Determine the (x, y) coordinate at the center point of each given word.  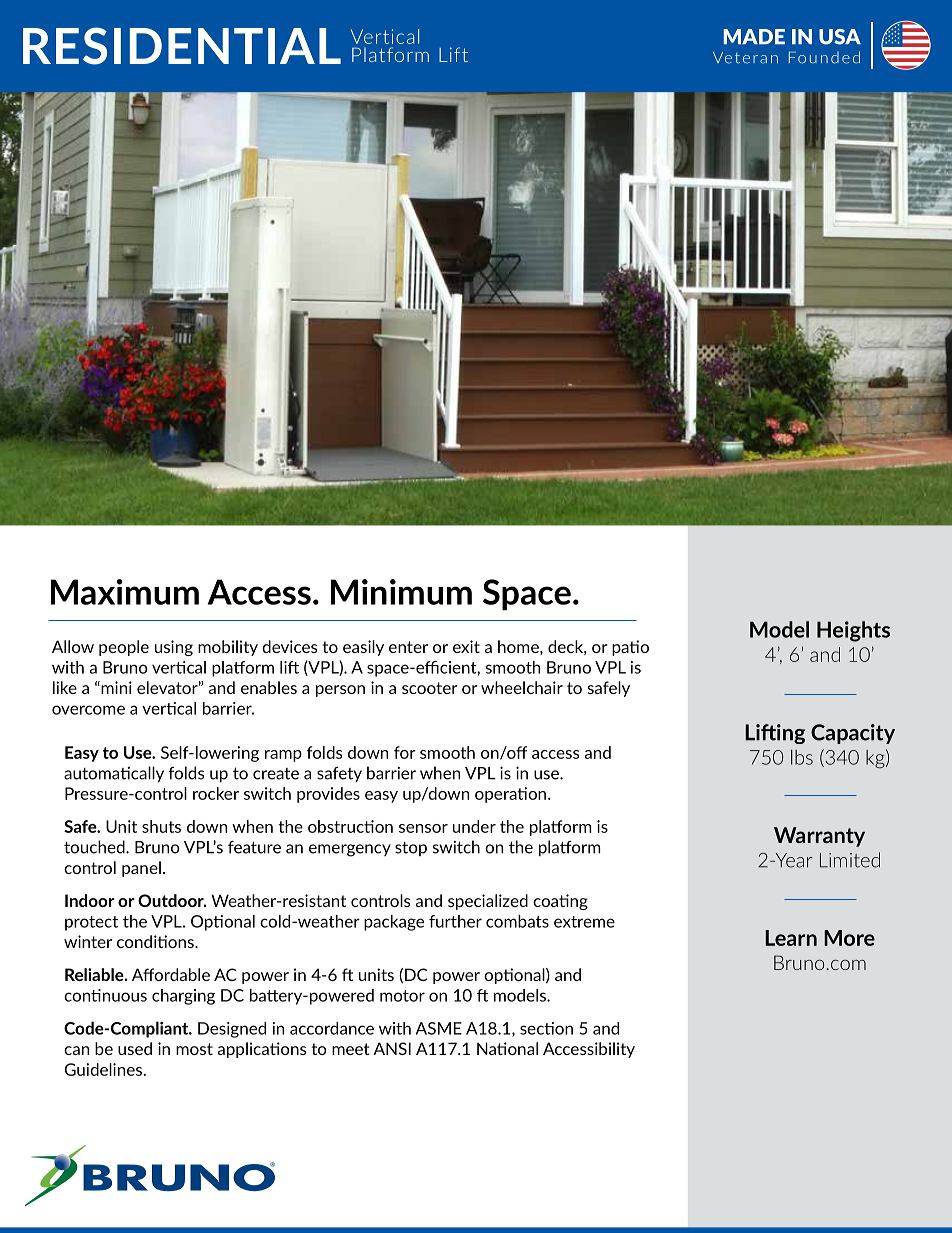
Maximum (125, 592)
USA (840, 37)
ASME (439, 1028)
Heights (853, 631)
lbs (802, 757)
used (135, 1048)
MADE (754, 36)
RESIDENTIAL (182, 46)
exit (466, 646)
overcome (88, 710)
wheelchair (522, 687)
